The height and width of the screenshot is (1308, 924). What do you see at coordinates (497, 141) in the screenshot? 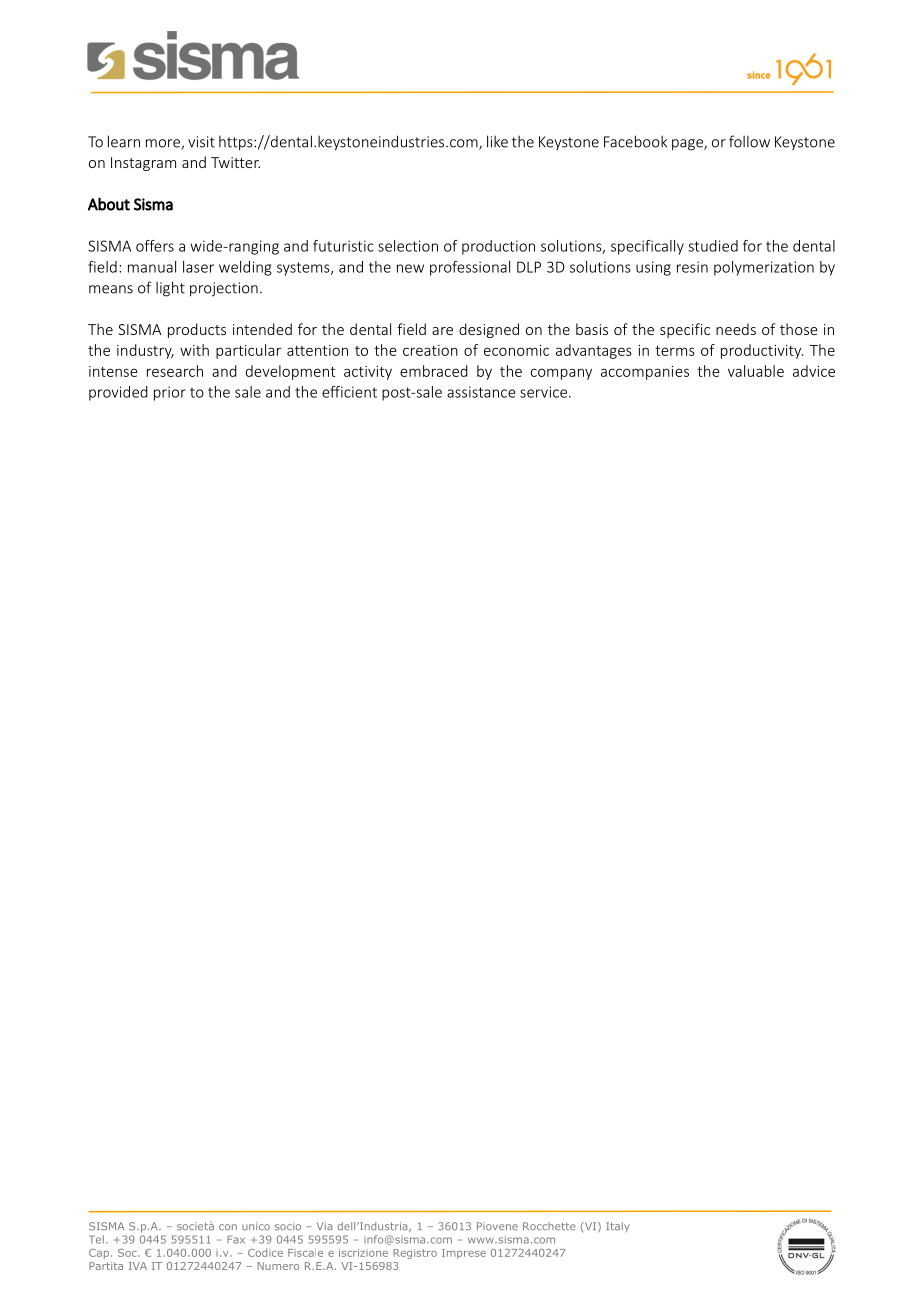
I see `like` at bounding box center [497, 141].
